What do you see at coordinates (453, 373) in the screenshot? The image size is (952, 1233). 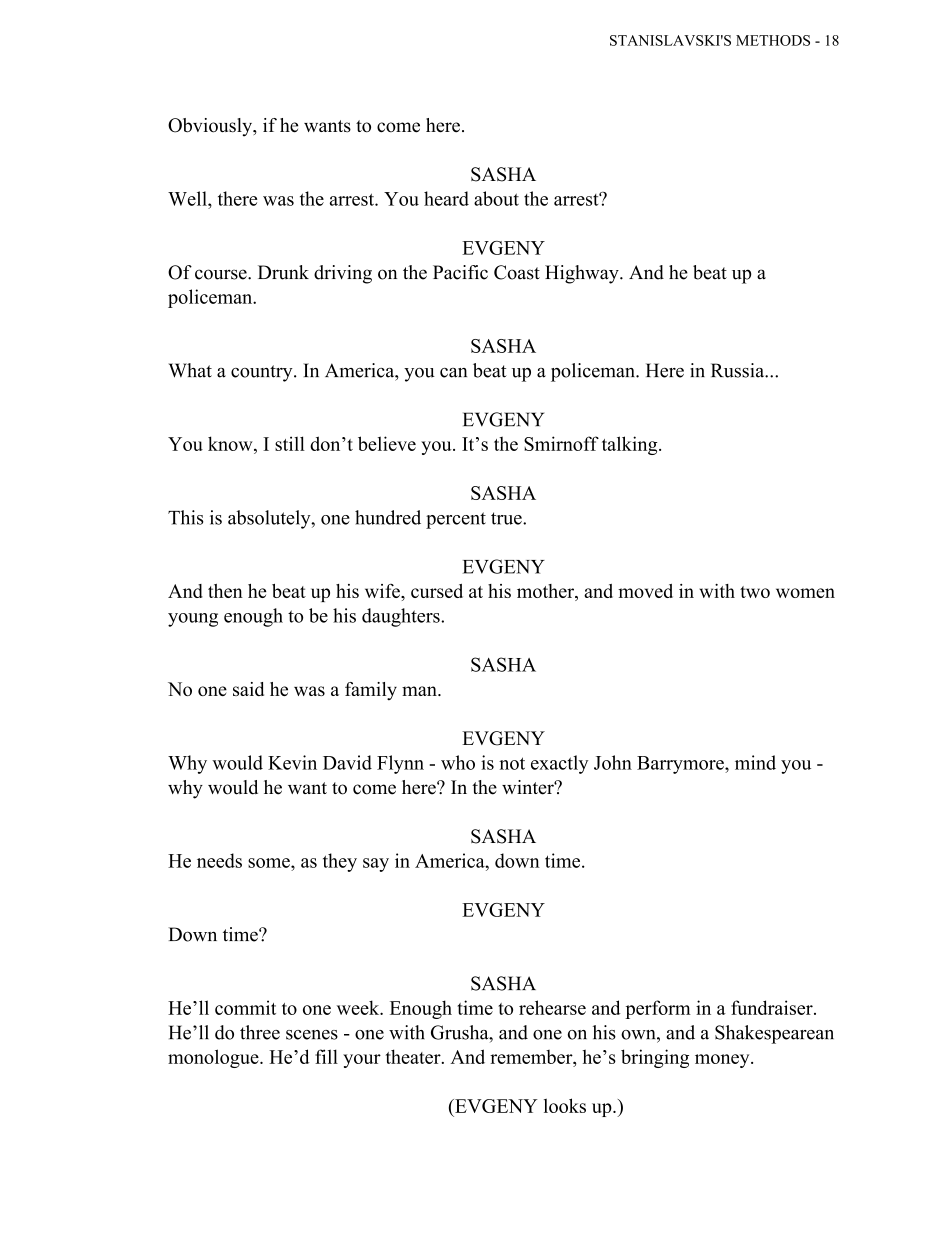 I see `can` at bounding box center [453, 373].
